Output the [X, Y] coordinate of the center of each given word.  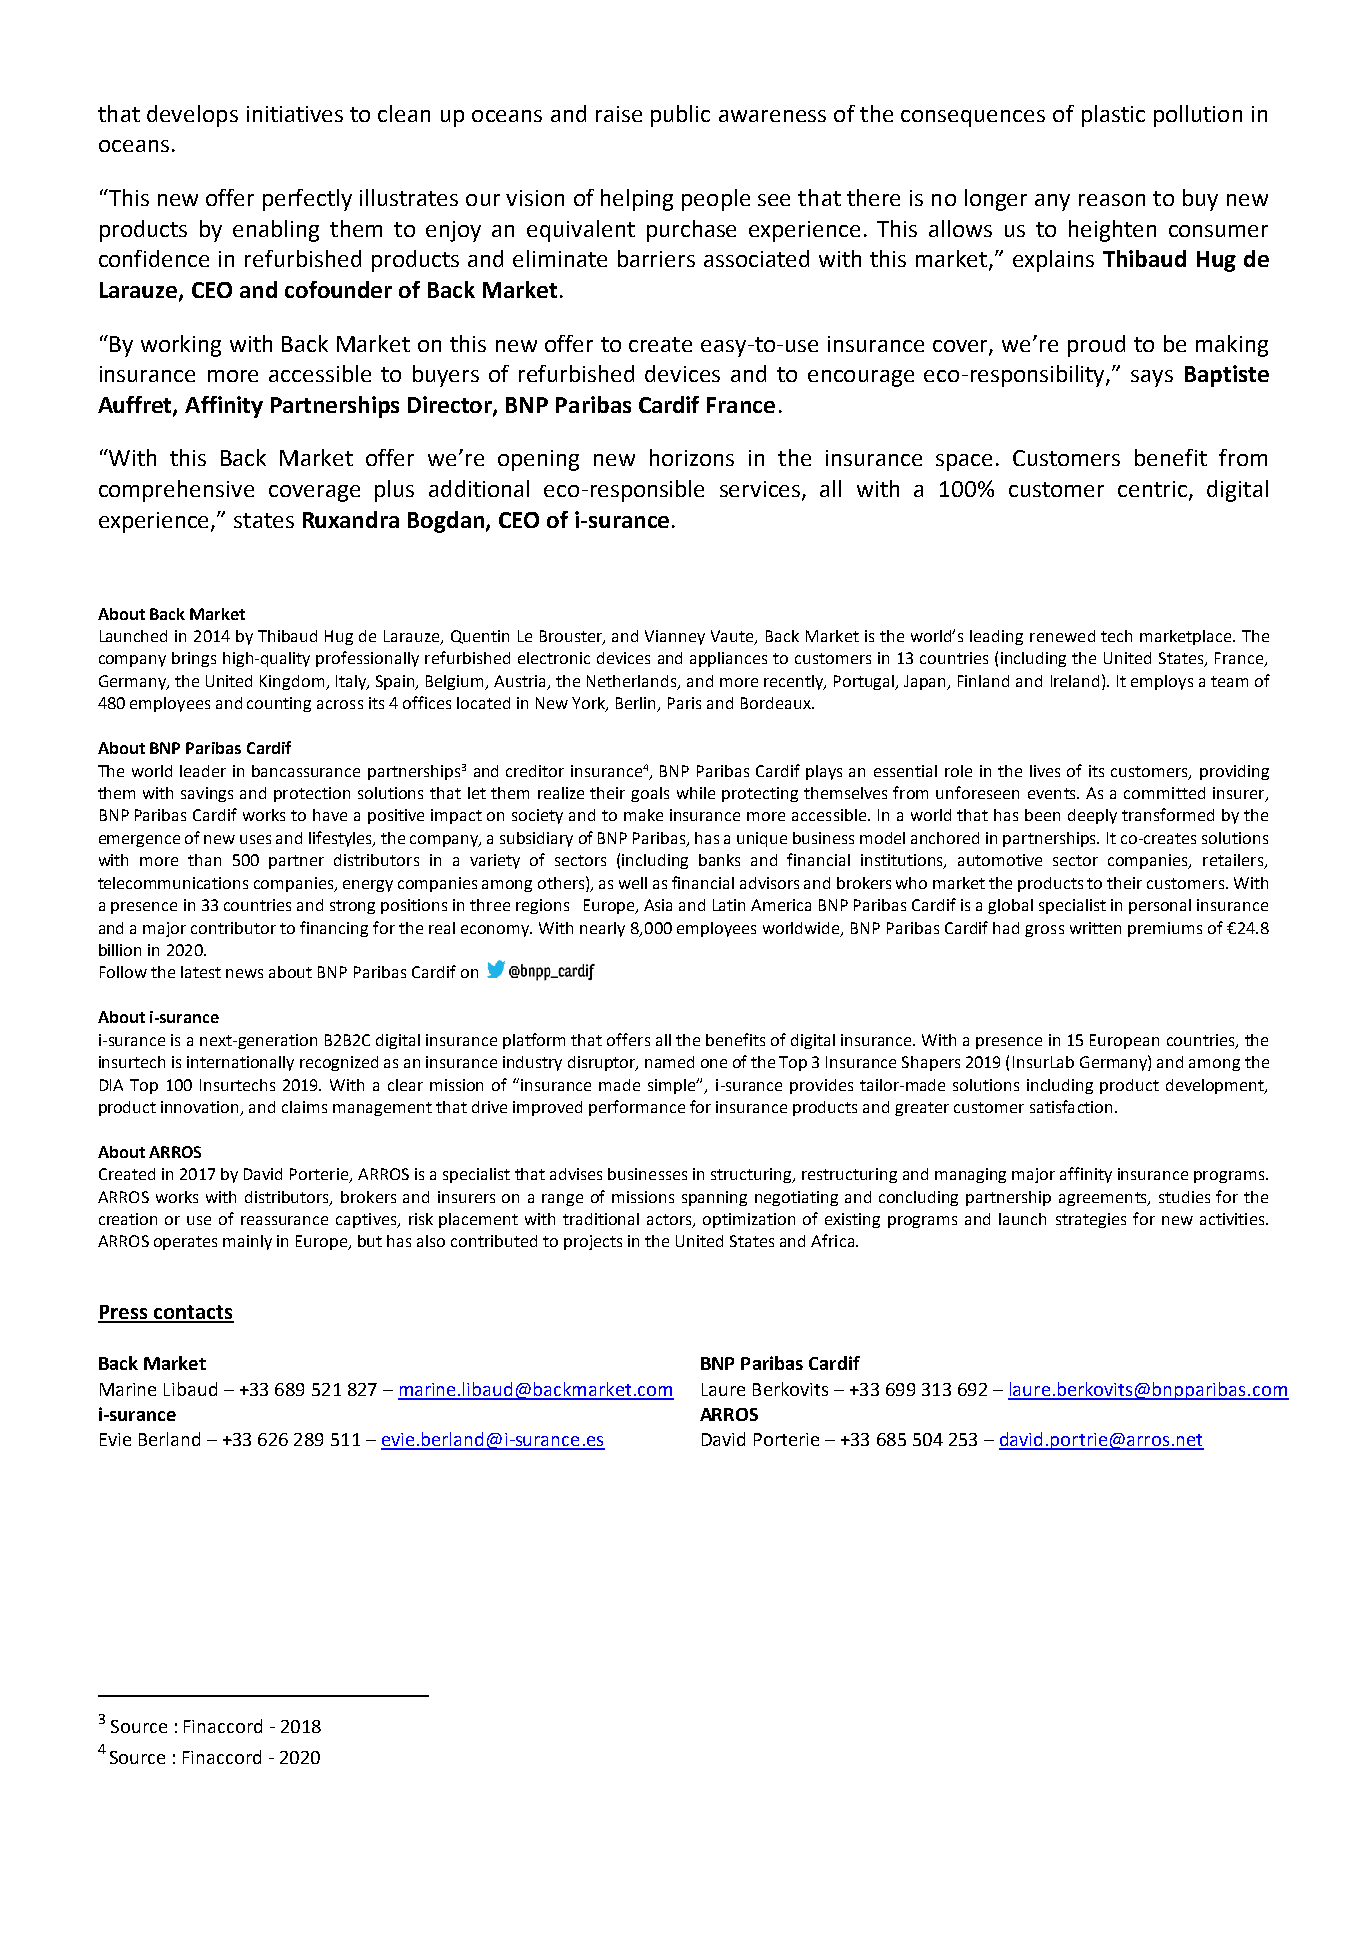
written [1095, 928]
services [760, 489]
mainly [247, 1242]
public [680, 116]
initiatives [295, 114]
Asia [658, 905]
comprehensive [176, 491]
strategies [1091, 1220]
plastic [1113, 116]
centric [1154, 490]
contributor [233, 928]
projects [593, 1242]
